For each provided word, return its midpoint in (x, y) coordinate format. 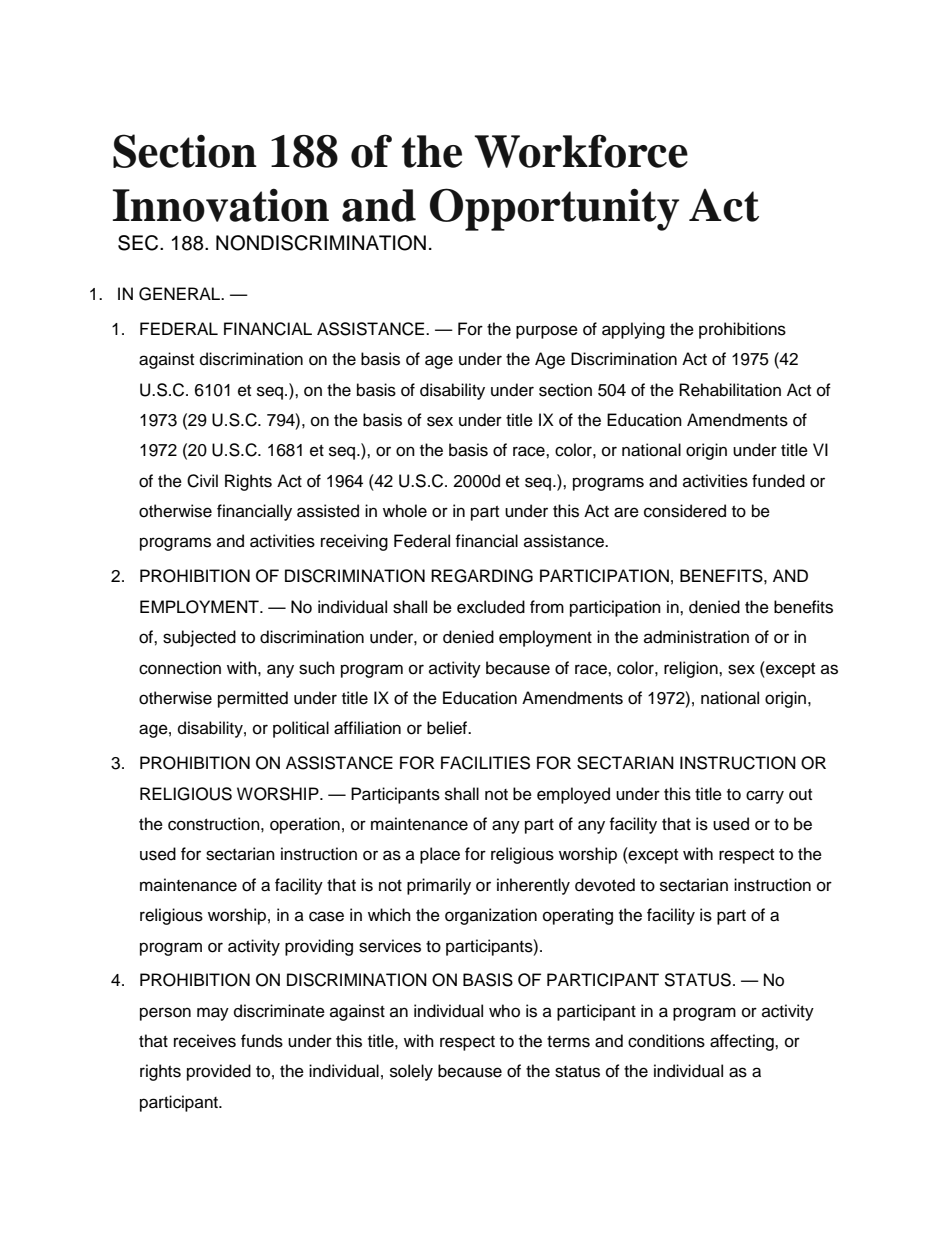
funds (262, 1041)
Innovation (221, 205)
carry (765, 797)
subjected (199, 638)
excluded (491, 607)
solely (411, 1072)
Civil (202, 481)
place (440, 855)
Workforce (581, 151)
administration (696, 637)
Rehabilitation (730, 390)
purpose (547, 332)
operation (305, 825)
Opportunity (554, 209)
